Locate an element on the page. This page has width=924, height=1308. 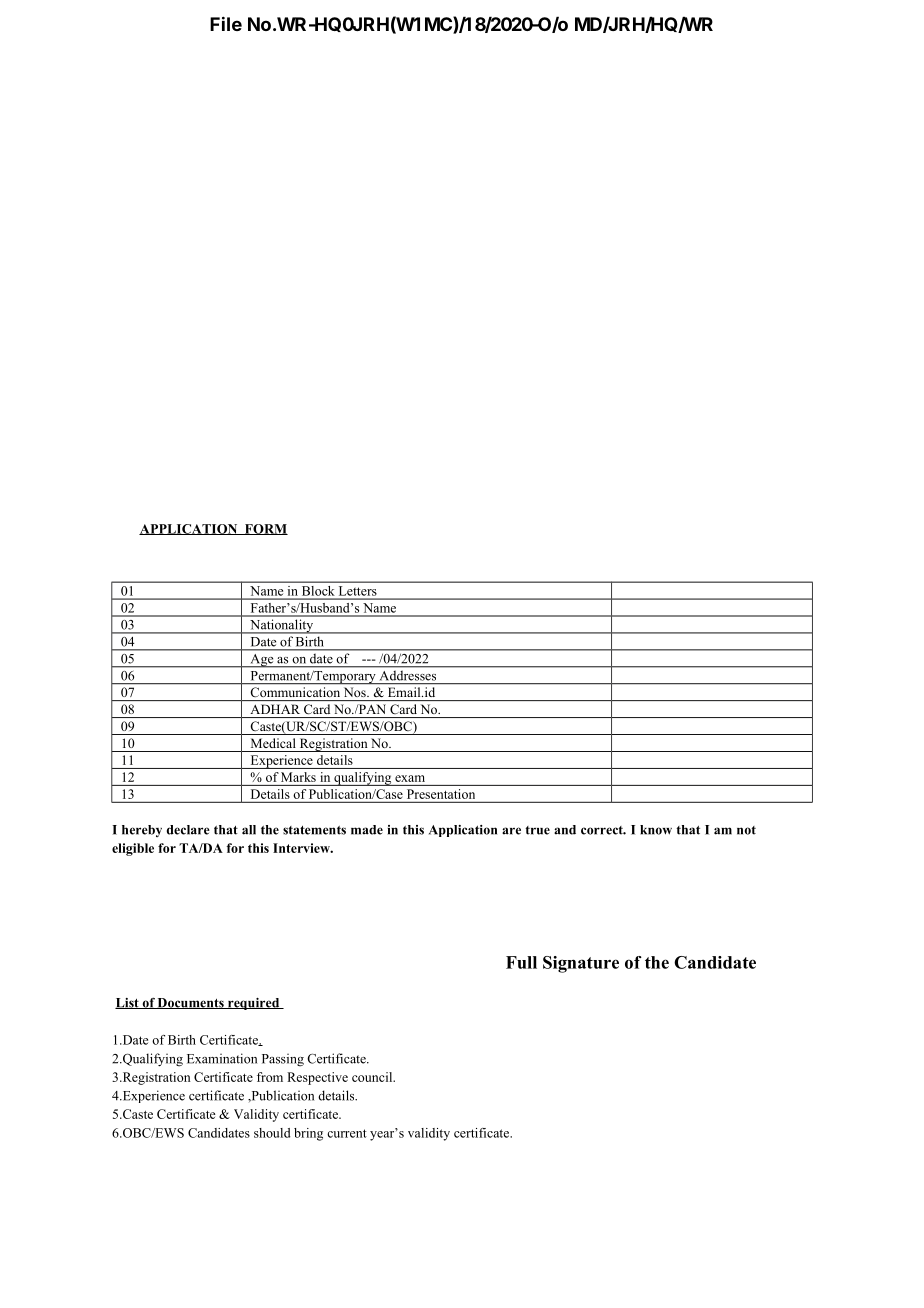
know is located at coordinates (656, 830).
